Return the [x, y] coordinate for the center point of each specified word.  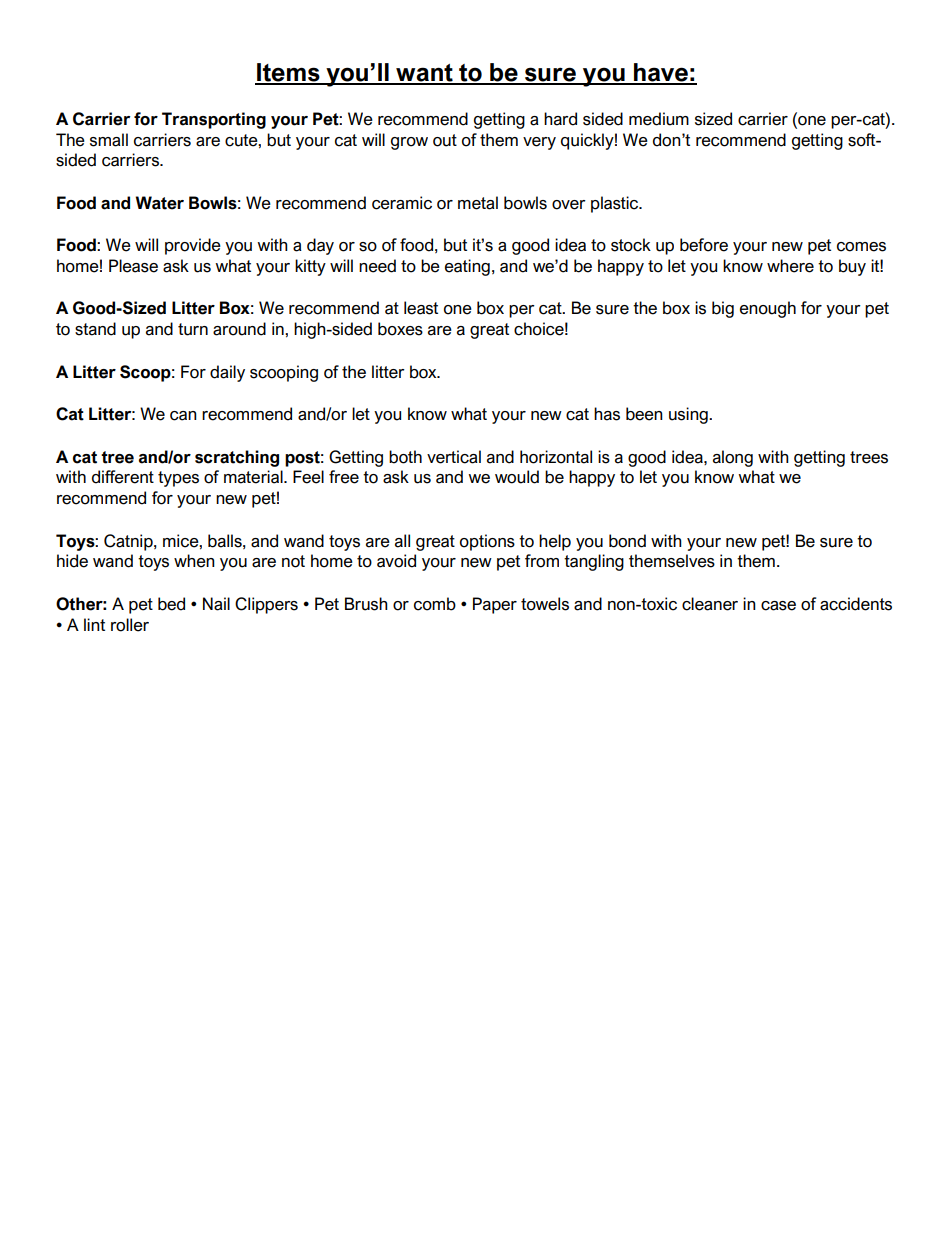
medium [659, 119]
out [445, 140]
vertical [454, 457]
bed [171, 604]
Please [133, 266]
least [421, 308]
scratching [237, 458]
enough [768, 309]
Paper [495, 605]
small [109, 140]
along [733, 458]
